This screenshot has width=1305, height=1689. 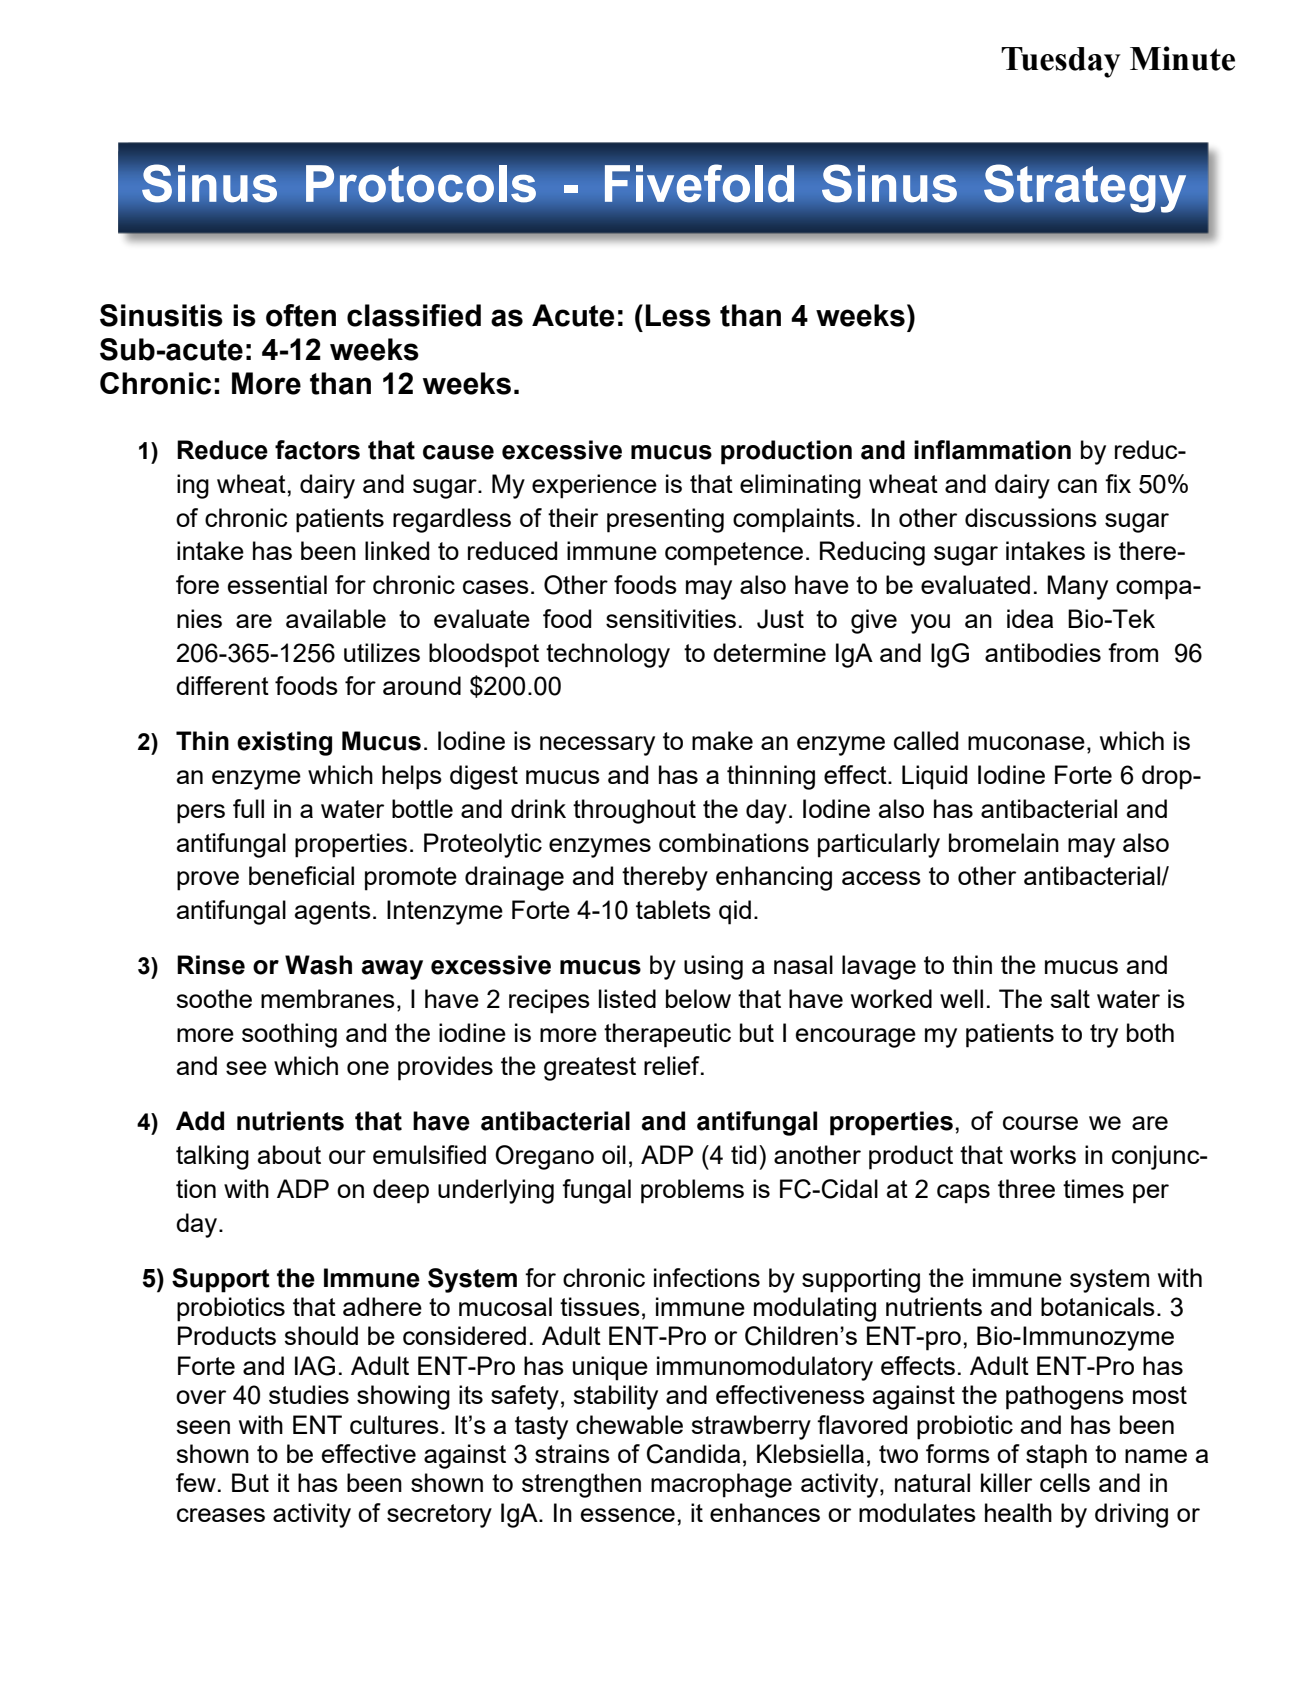 I want to click on competence, so click(x=734, y=554).
